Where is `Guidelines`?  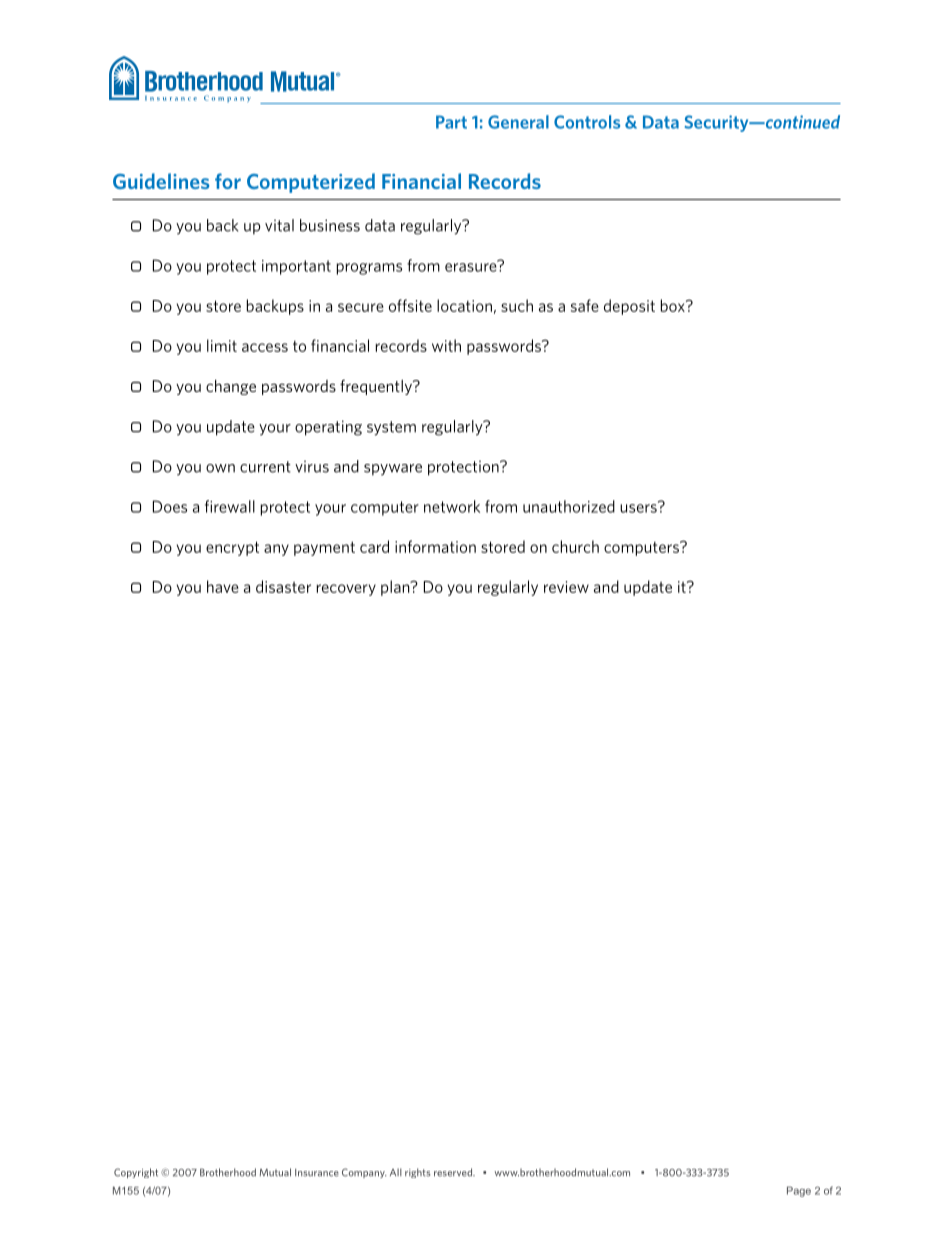
Guidelines is located at coordinates (161, 181).
